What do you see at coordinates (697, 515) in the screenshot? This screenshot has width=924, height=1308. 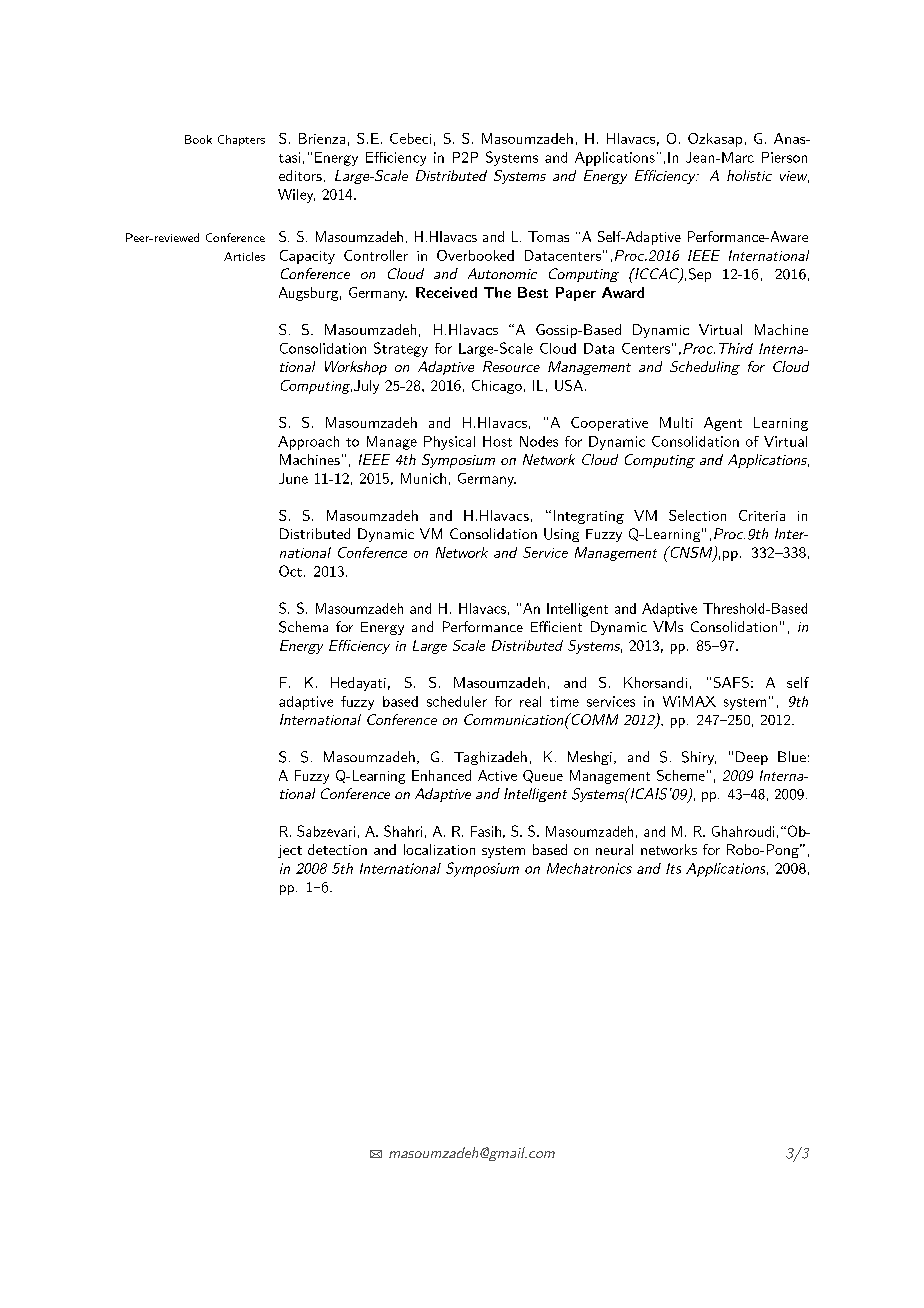 I see `Selection` at bounding box center [697, 515].
